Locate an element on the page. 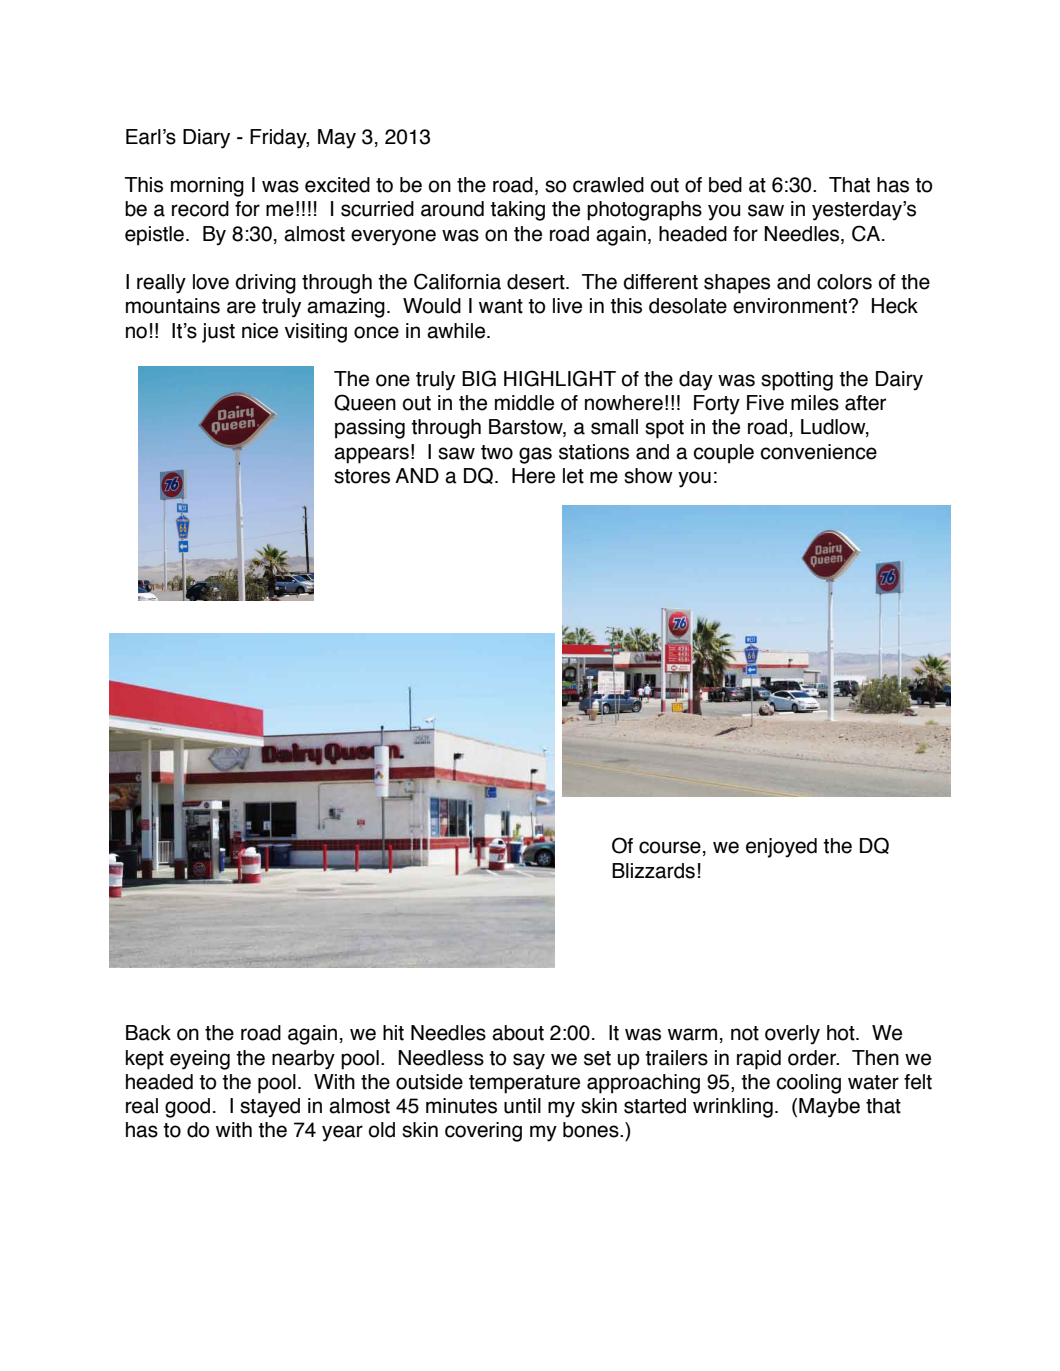  convenience is located at coordinates (819, 452).
